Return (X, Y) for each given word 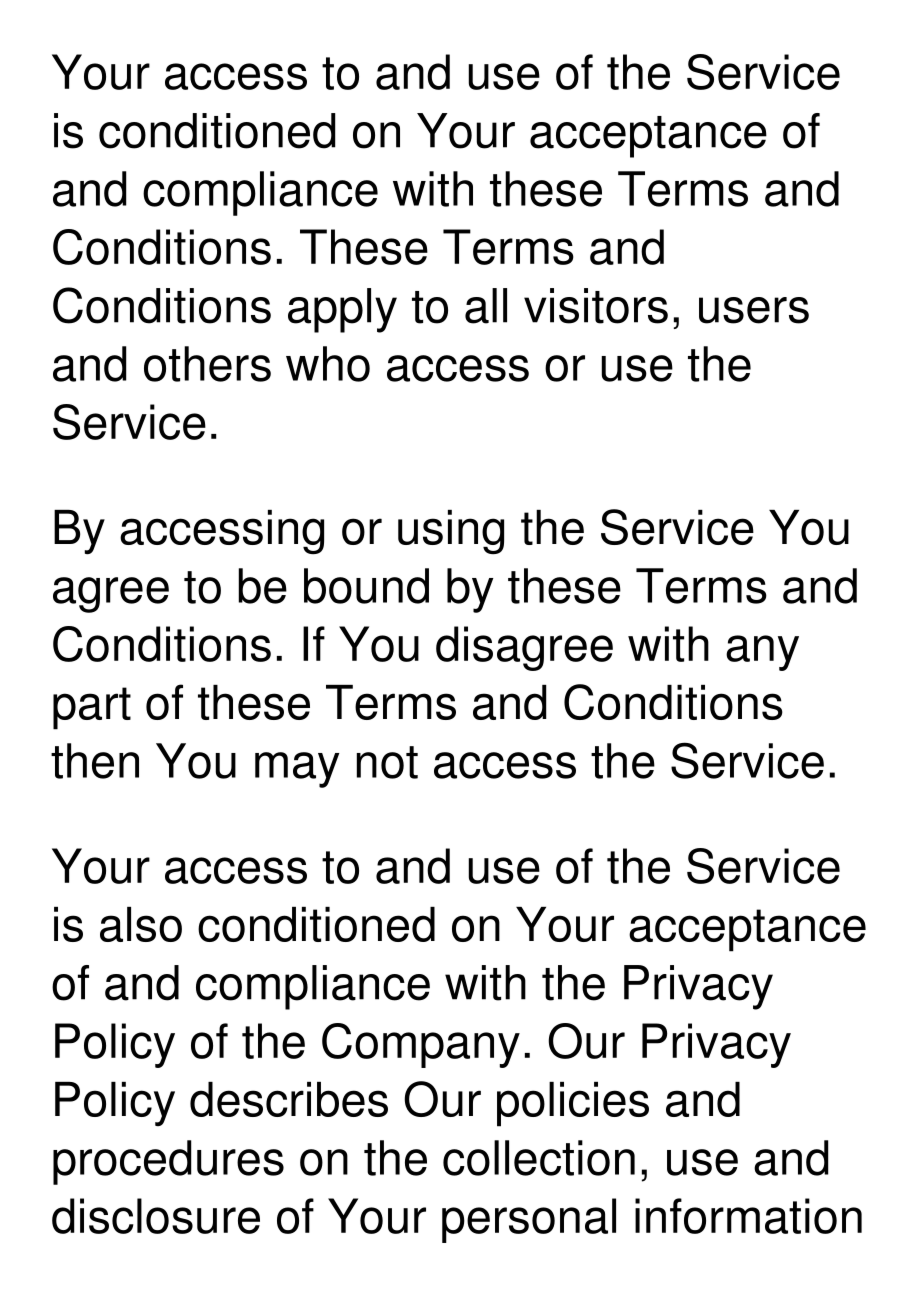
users (754, 310)
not (387, 762)
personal (529, 1220)
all (486, 306)
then (95, 761)
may (297, 770)
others (207, 364)
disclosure (156, 1216)
